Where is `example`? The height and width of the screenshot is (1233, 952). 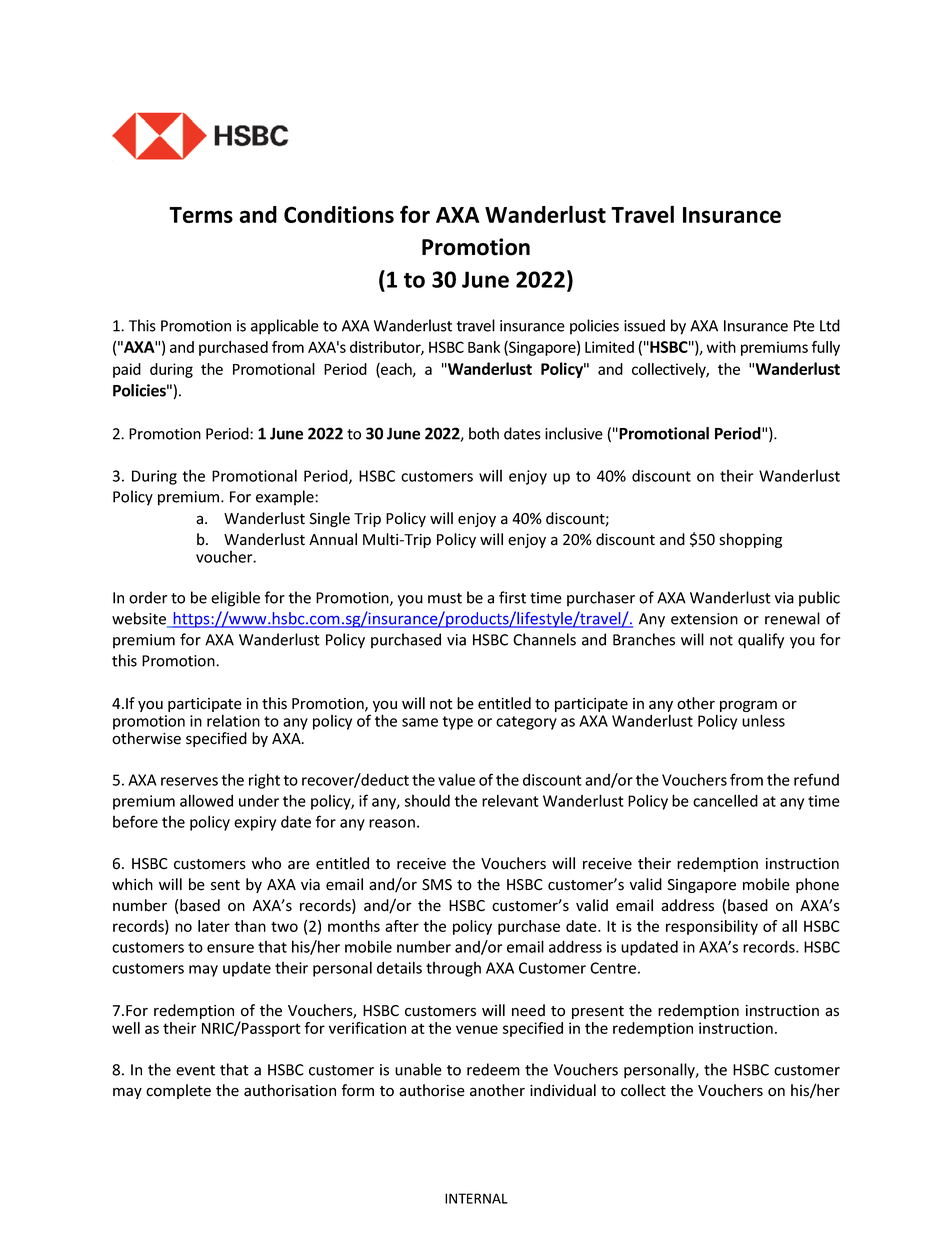 example is located at coordinates (286, 498).
